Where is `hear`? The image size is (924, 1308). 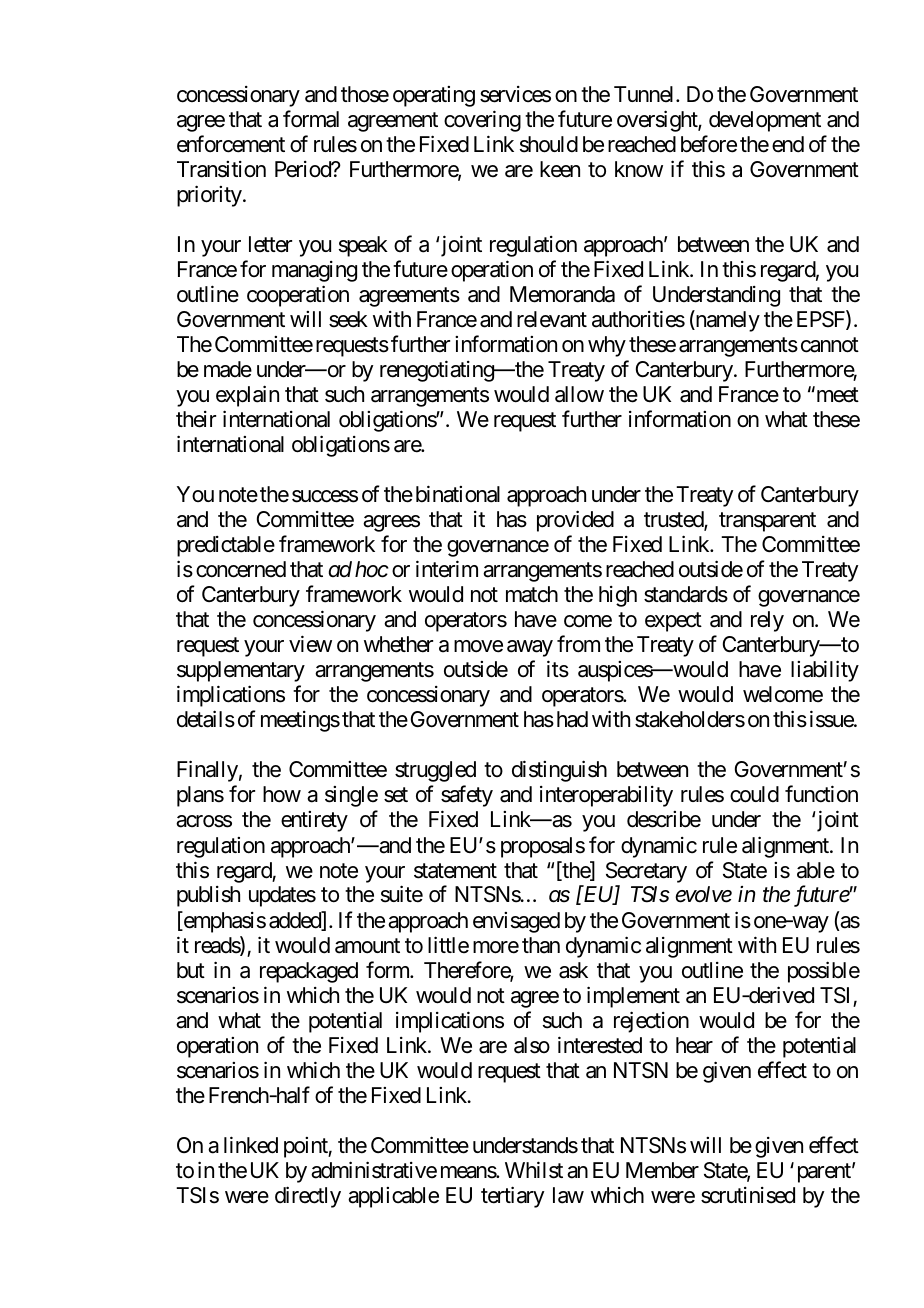 hear is located at coordinates (694, 1045).
